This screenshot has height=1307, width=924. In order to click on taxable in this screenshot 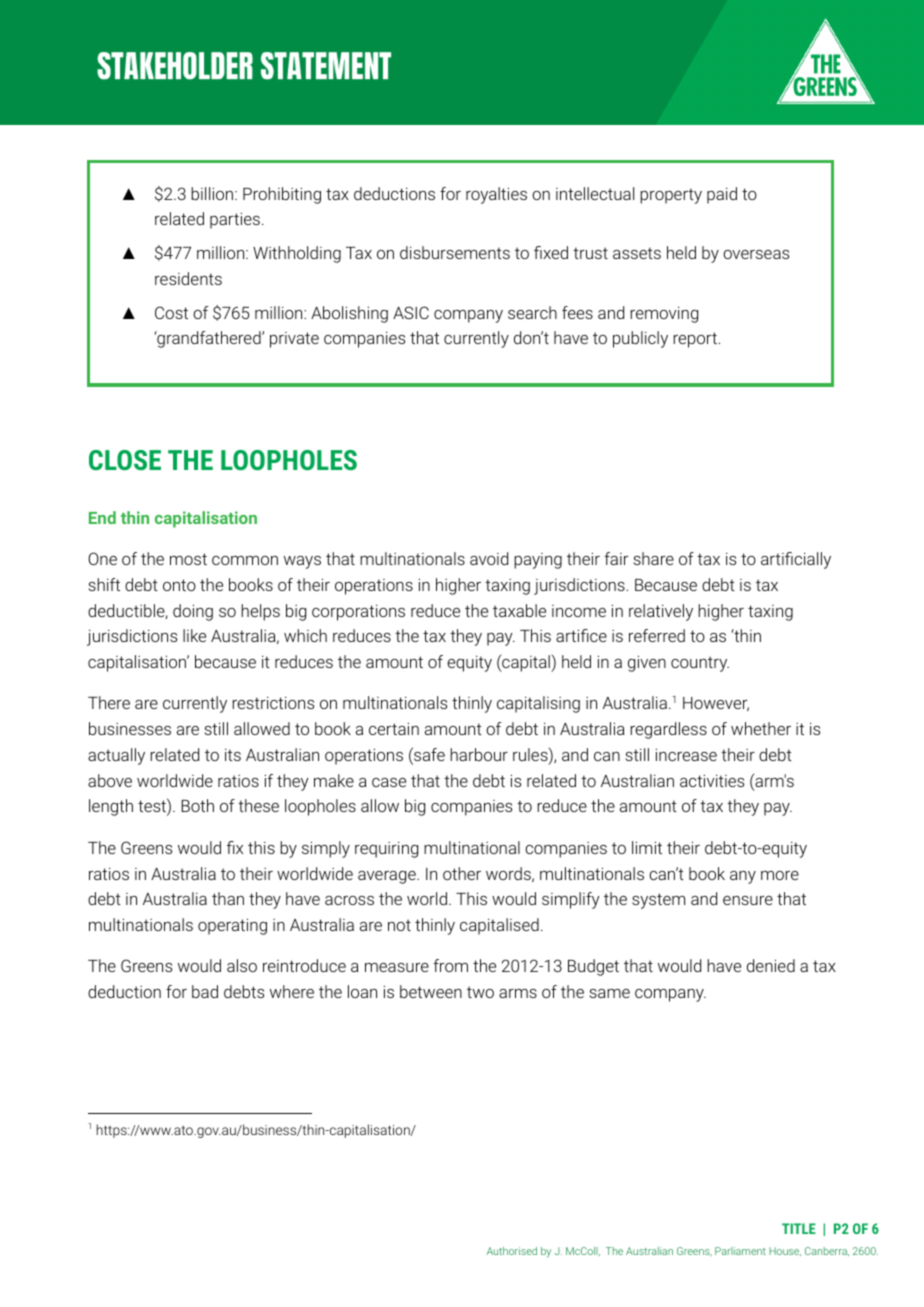, I will do `click(519, 610)`.
